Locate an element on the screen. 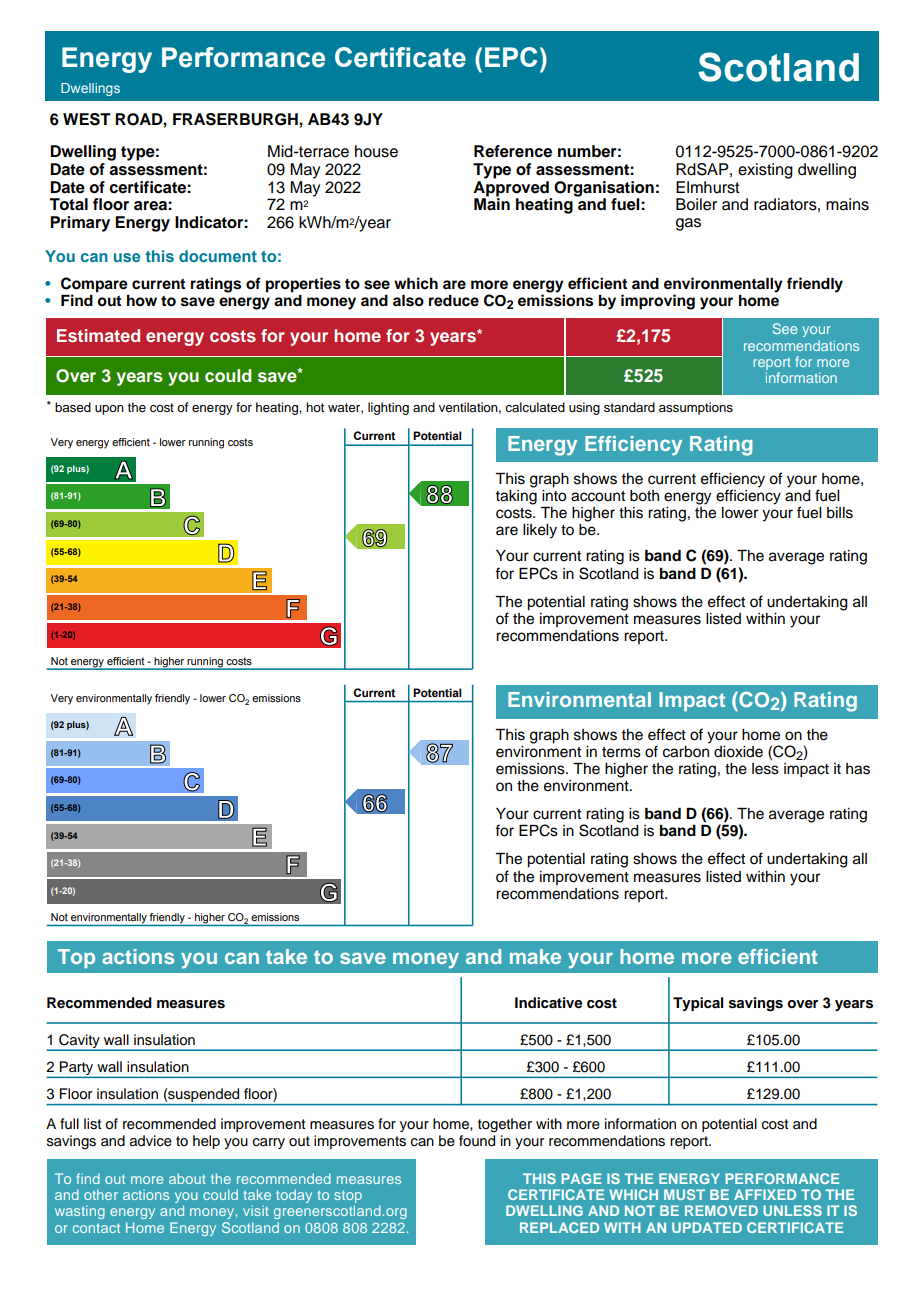  found is located at coordinates (477, 1141).
